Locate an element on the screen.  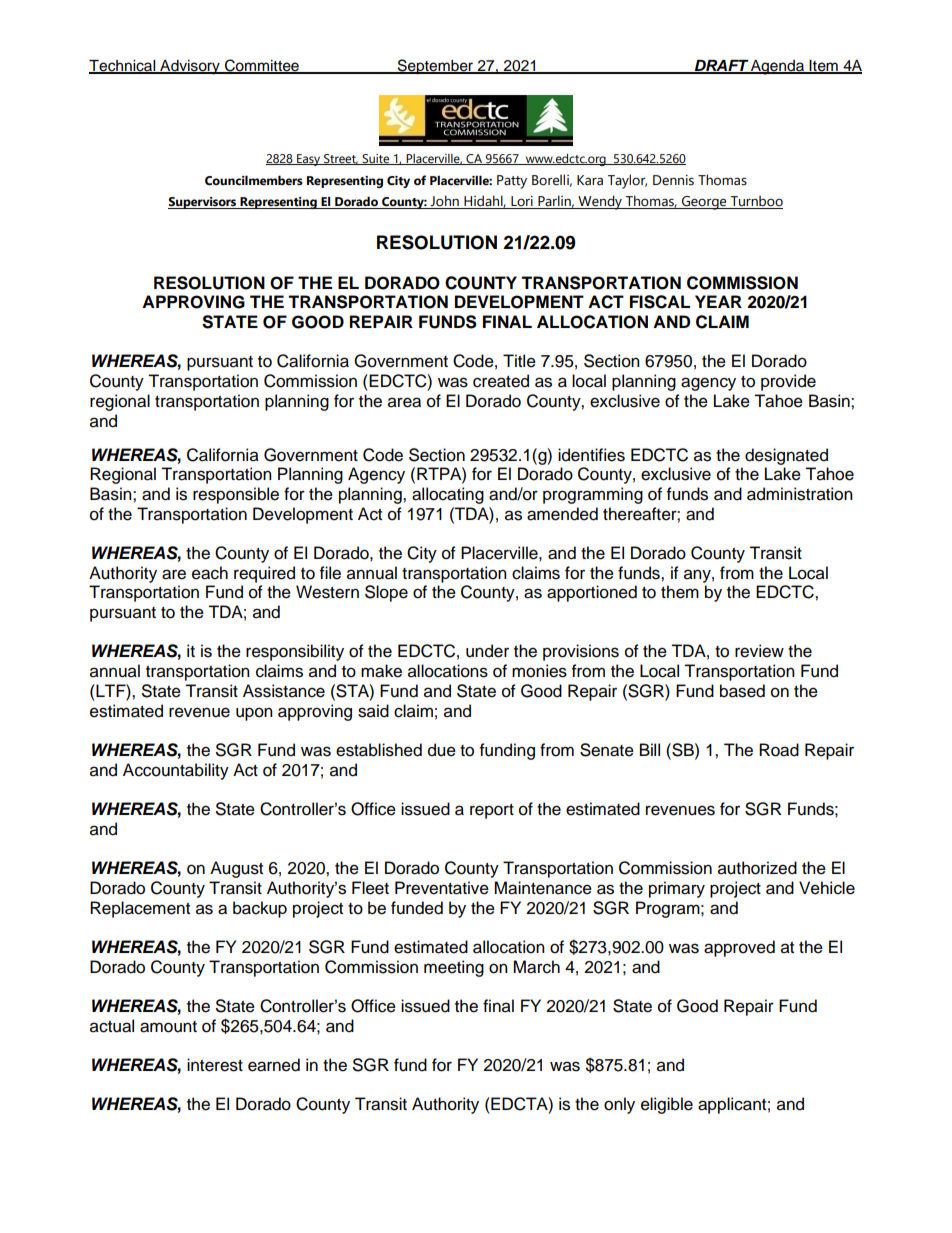
each is located at coordinates (210, 573).
